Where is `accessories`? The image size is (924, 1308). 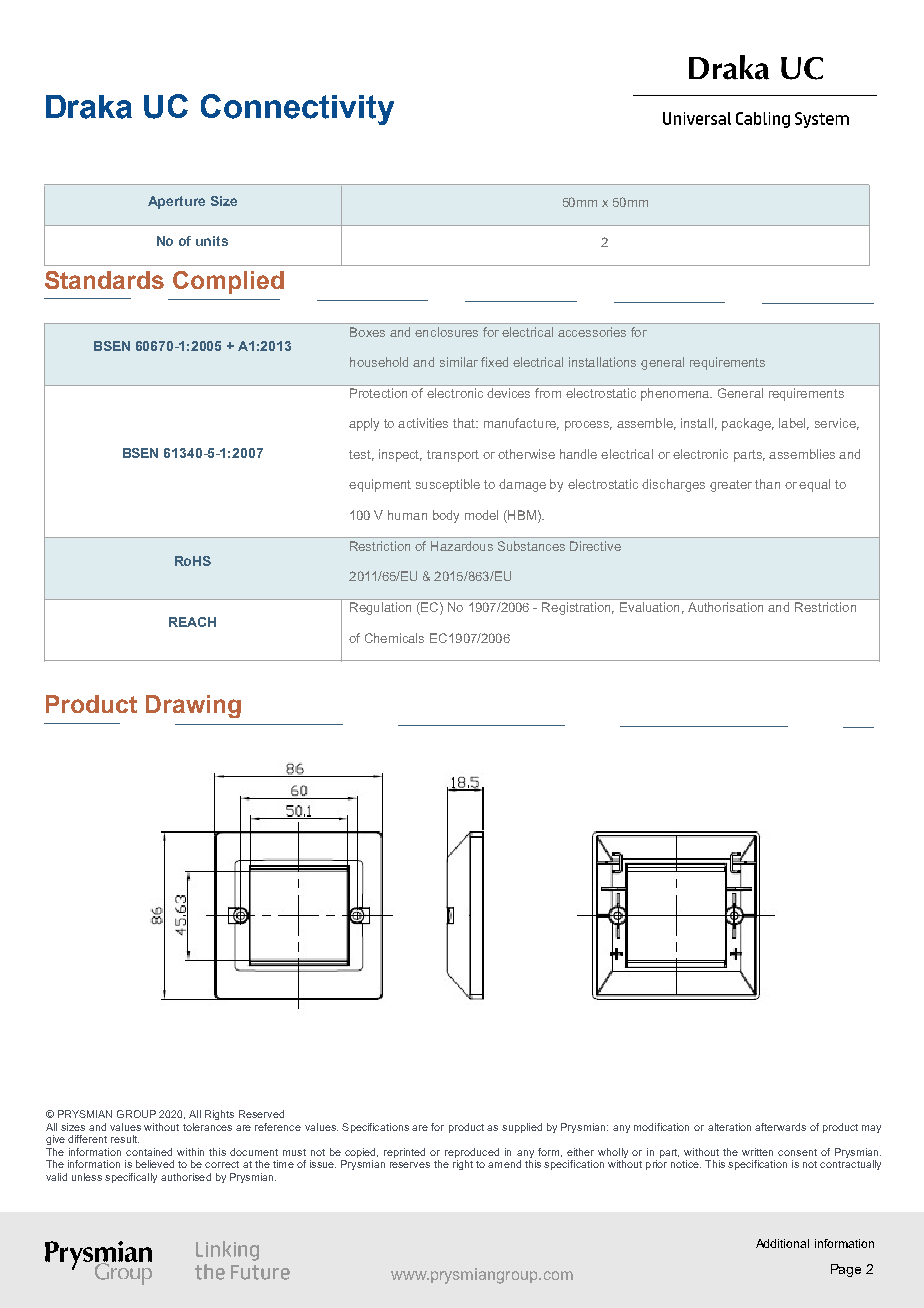
accessories is located at coordinates (592, 332).
